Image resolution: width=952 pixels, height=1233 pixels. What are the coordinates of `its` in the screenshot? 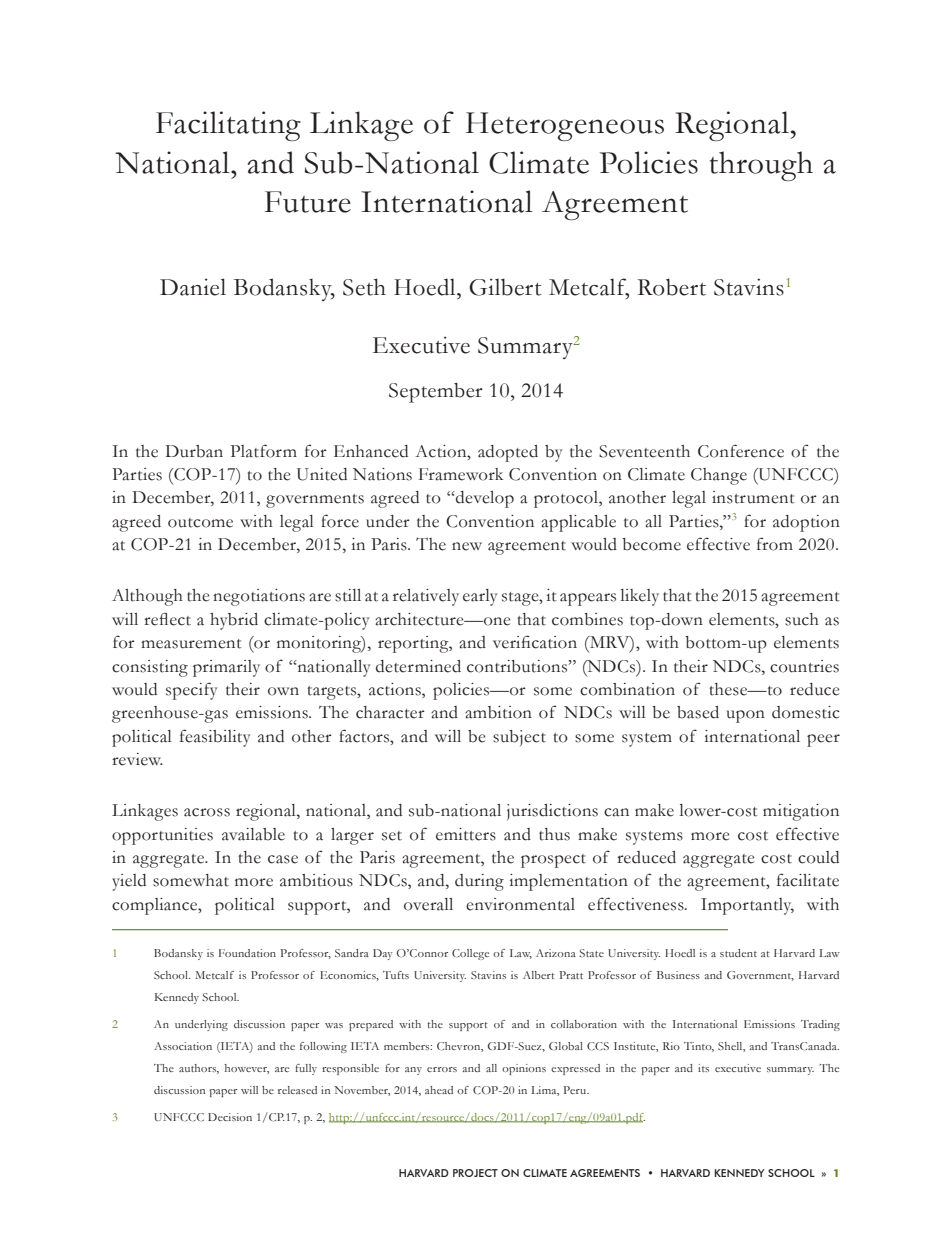 It's located at (703, 1068).
